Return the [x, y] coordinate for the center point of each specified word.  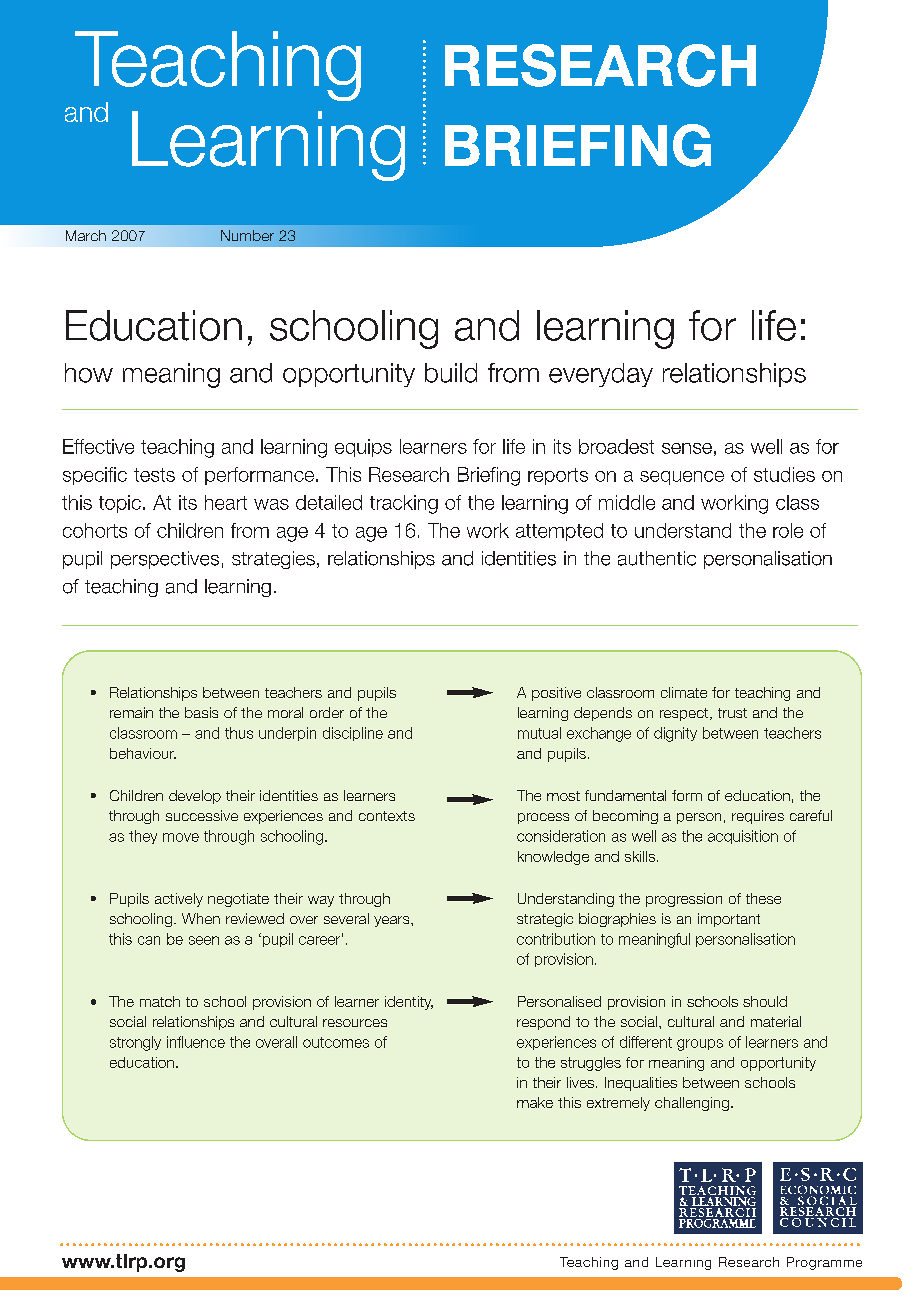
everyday [601, 375]
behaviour [143, 753]
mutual [539, 733]
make [535, 1102]
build [451, 373]
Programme [824, 1263]
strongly [135, 1043]
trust [732, 713]
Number [247, 235]
